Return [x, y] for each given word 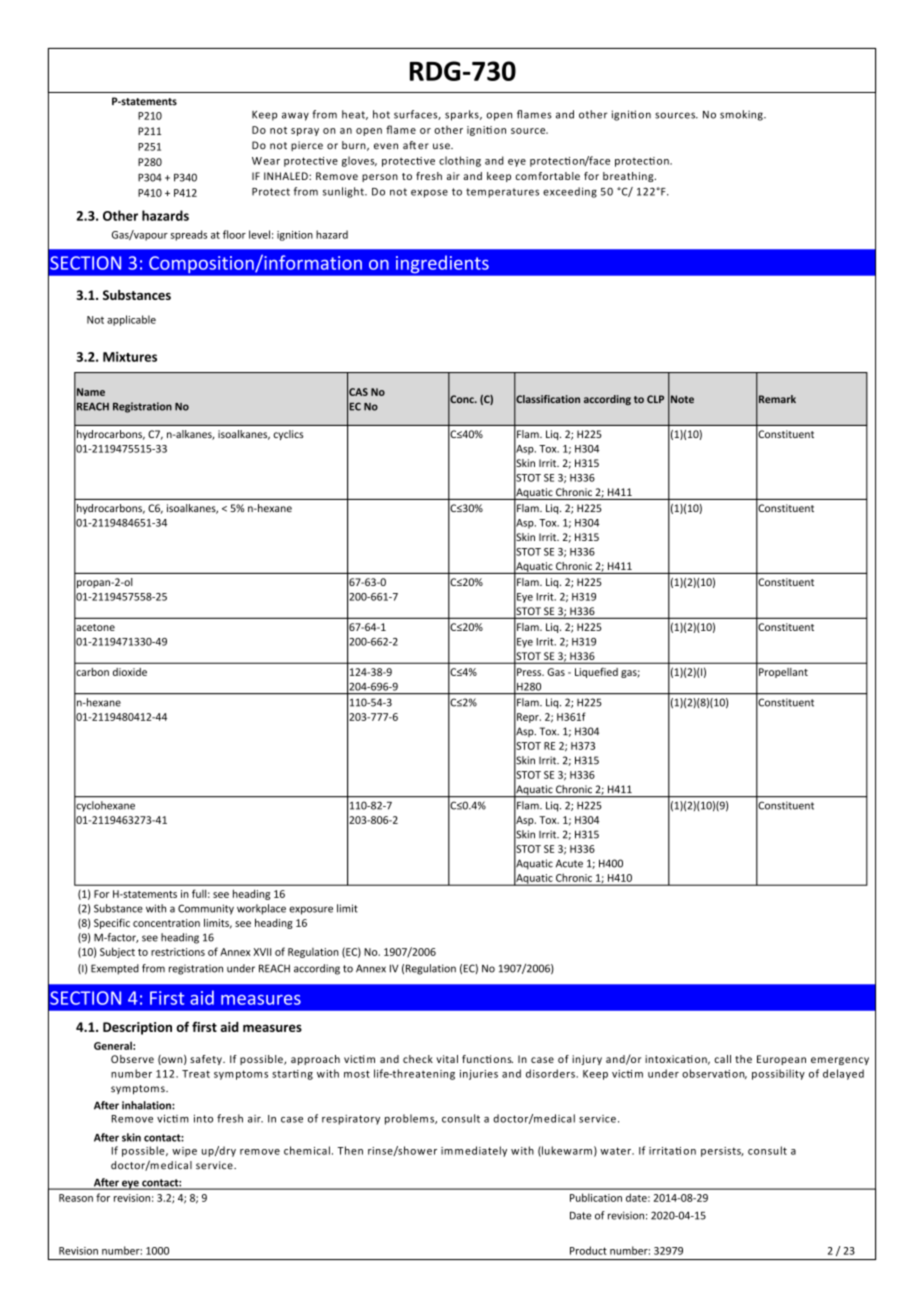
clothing [460, 161]
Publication [596, 1197]
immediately [474, 1151]
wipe [184, 1152]
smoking [742, 115]
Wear [266, 161]
